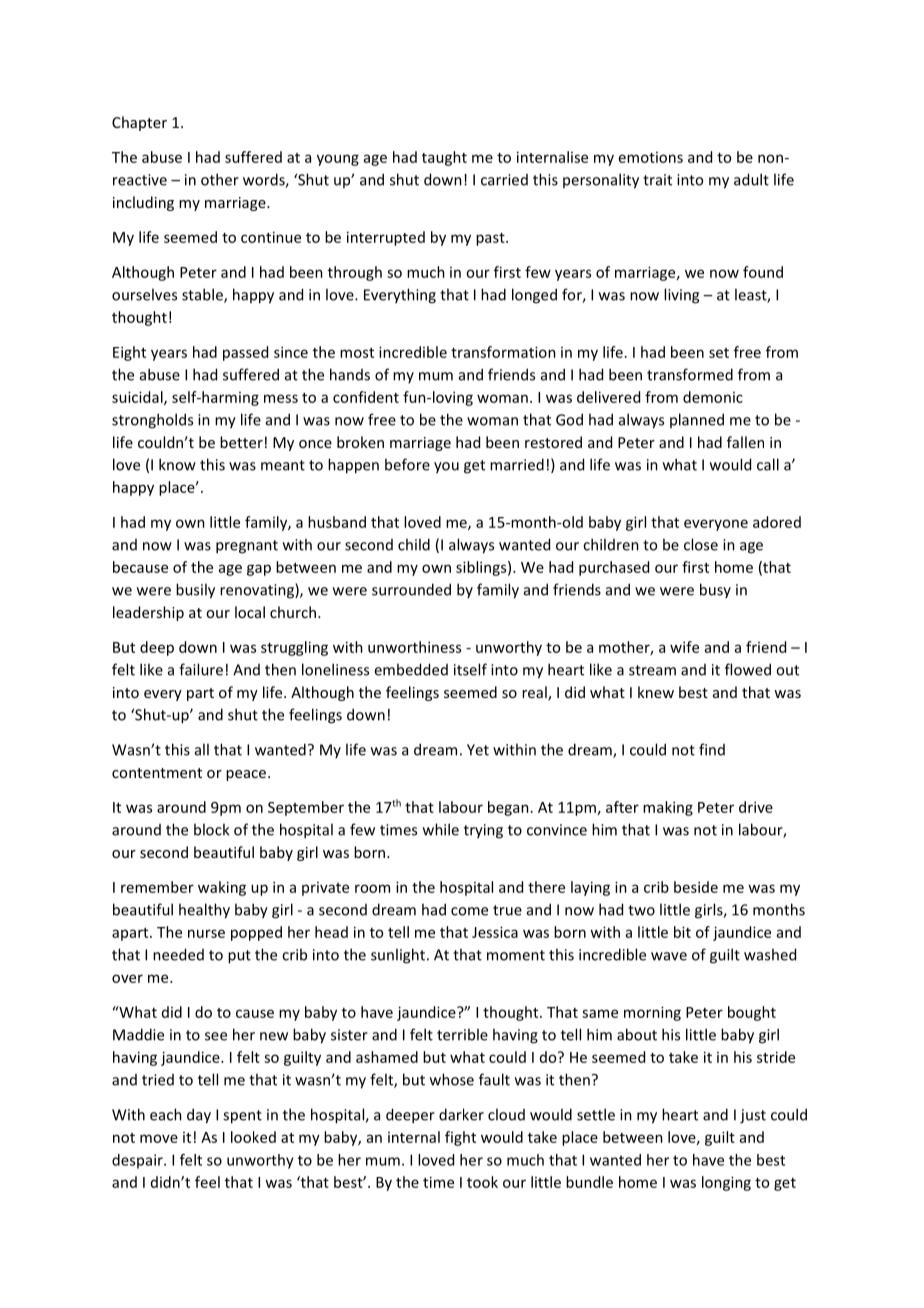  I want to click on day, so click(199, 1116).
